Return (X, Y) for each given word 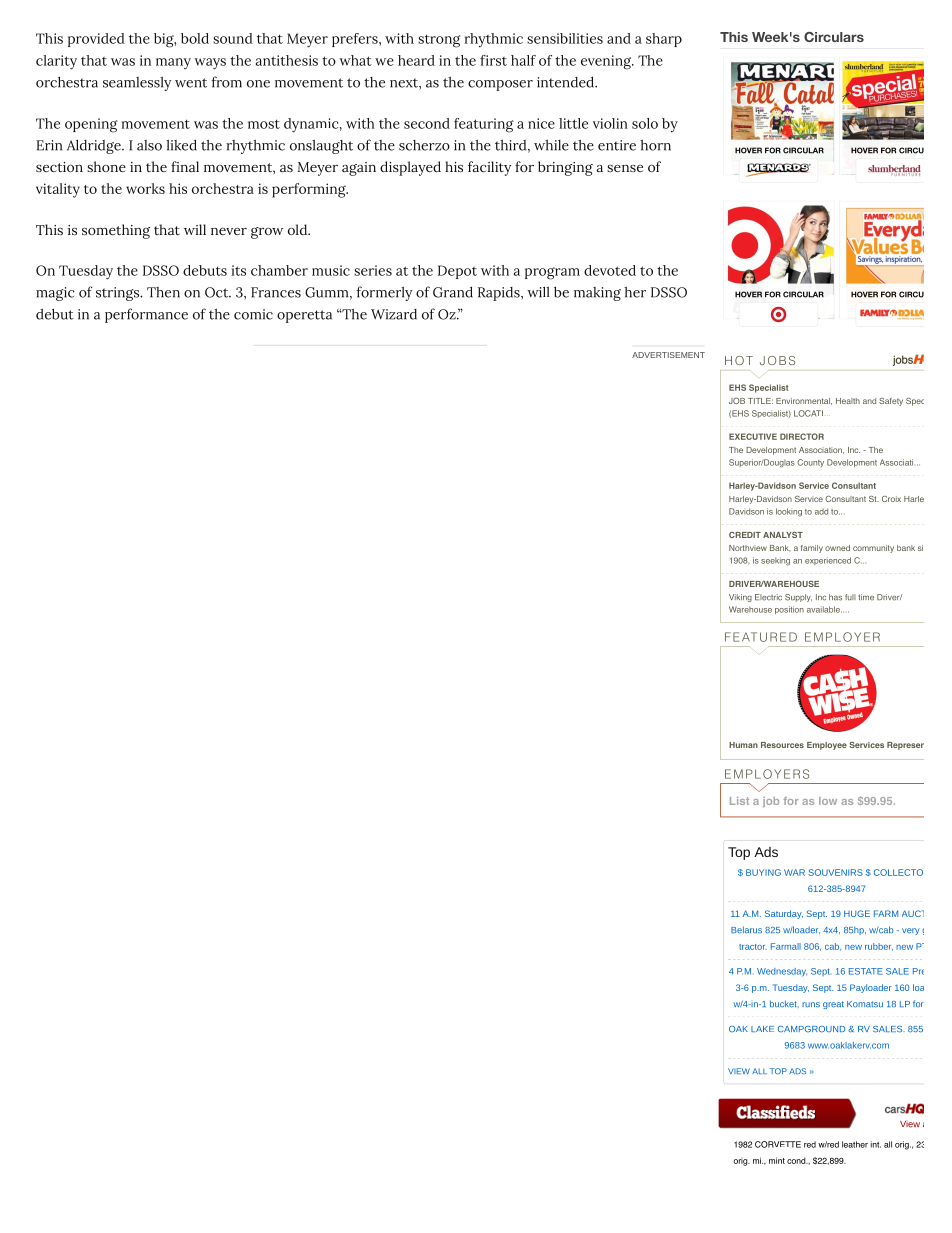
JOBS (777, 360)
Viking (740, 598)
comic (253, 314)
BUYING (763, 872)
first (493, 60)
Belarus (746, 929)
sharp (664, 40)
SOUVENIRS (835, 872)
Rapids (500, 294)
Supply (798, 598)
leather (855, 1144)
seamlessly (137, 83)
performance (146, 315)
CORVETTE (778, 1144)
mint (777, 1160)
